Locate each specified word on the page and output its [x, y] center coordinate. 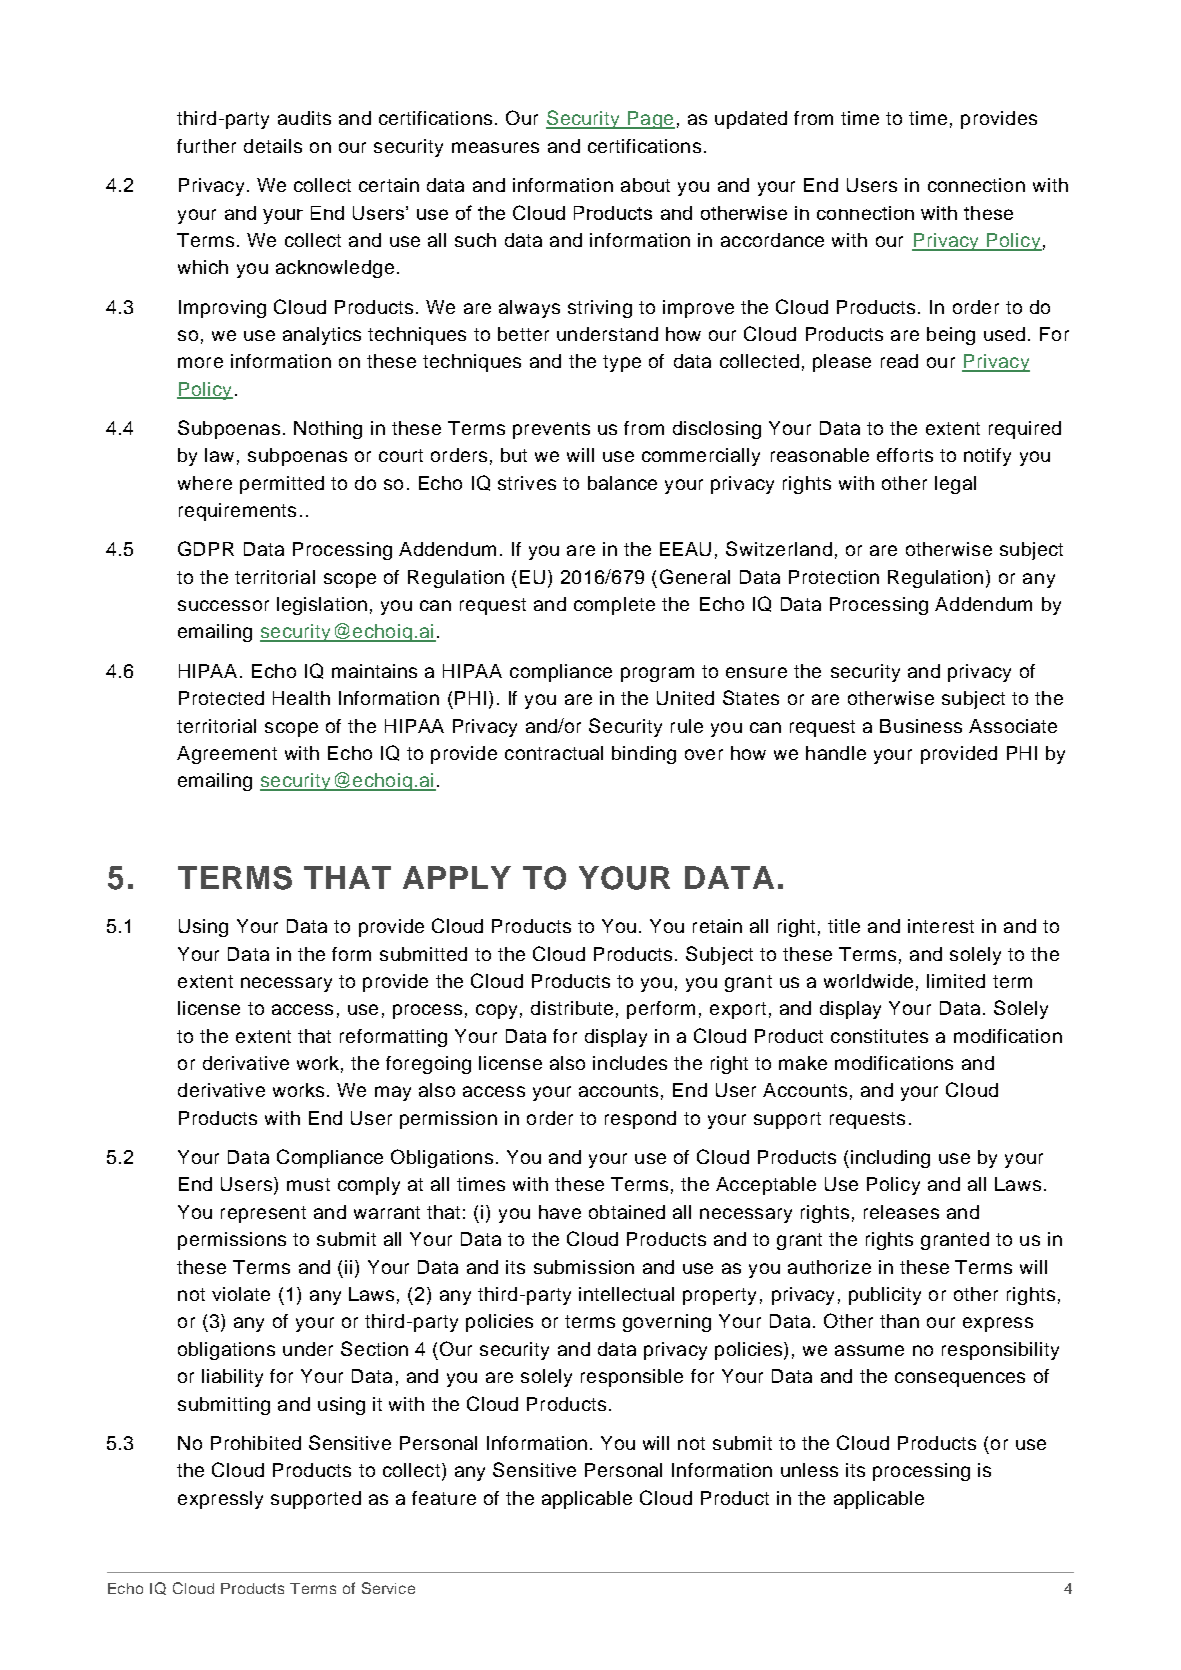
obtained [627, 1212]
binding [644, 755]
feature [444, 1498]
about [645, 185]
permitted [282, 485]
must [308, 1184]
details [273, 146]
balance [622, 483]
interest [941, 926]
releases [901, 1212]
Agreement [227, 755]
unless [809, 1470]
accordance [772, 240]
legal [955, 485]
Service [388, 1588]
